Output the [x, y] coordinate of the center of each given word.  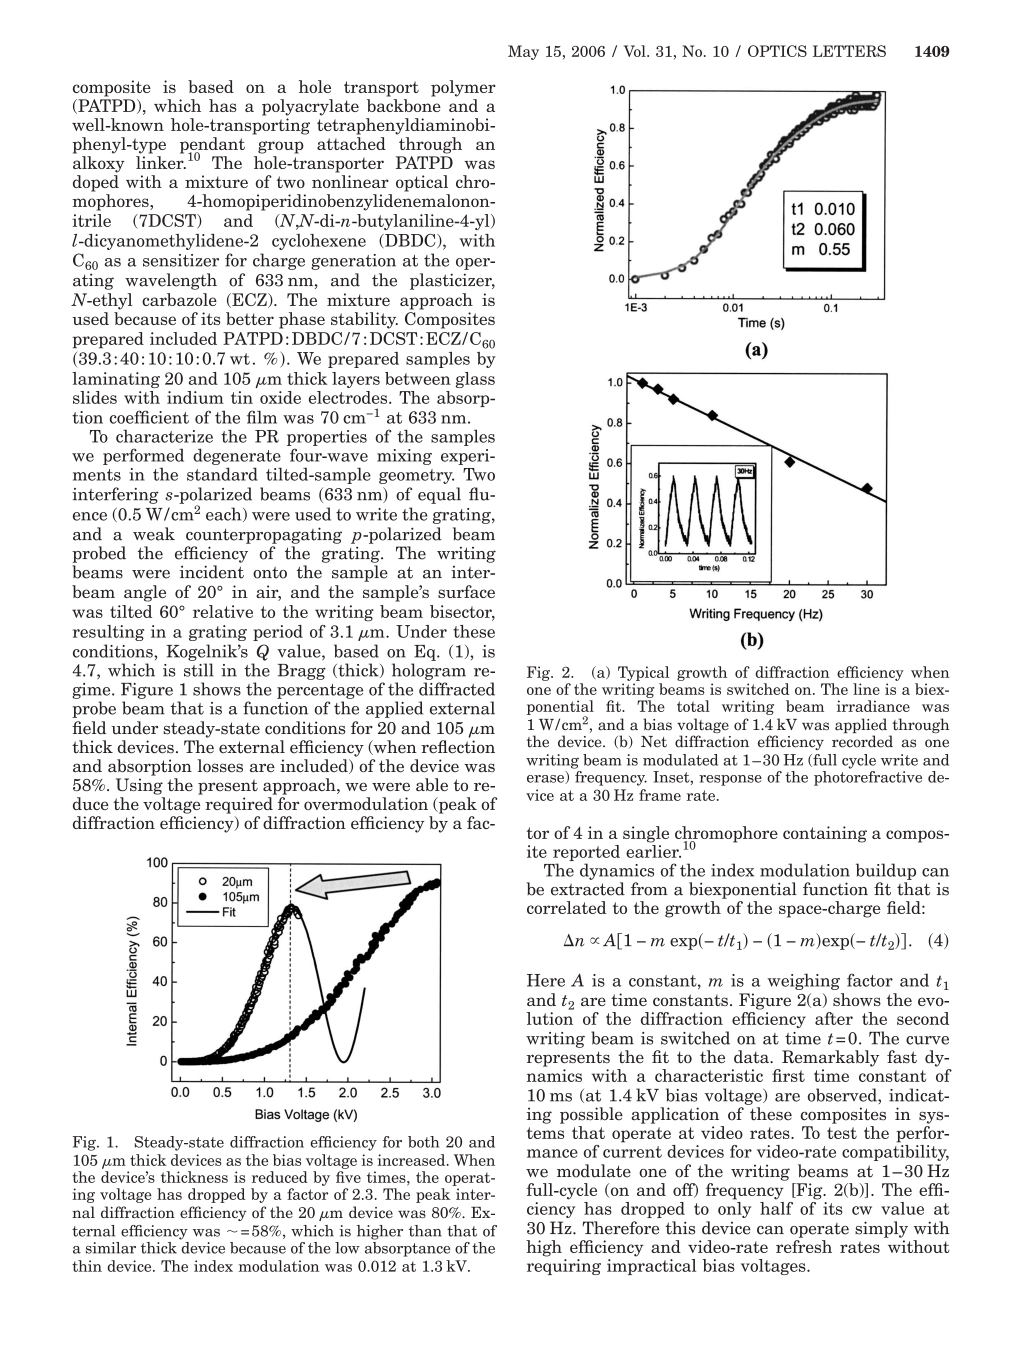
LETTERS [849, 51]
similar [111, 1248]
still [199, 670]
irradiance [873, 706]
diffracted [457, 689]
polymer [463, 88]
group [281, 147]
